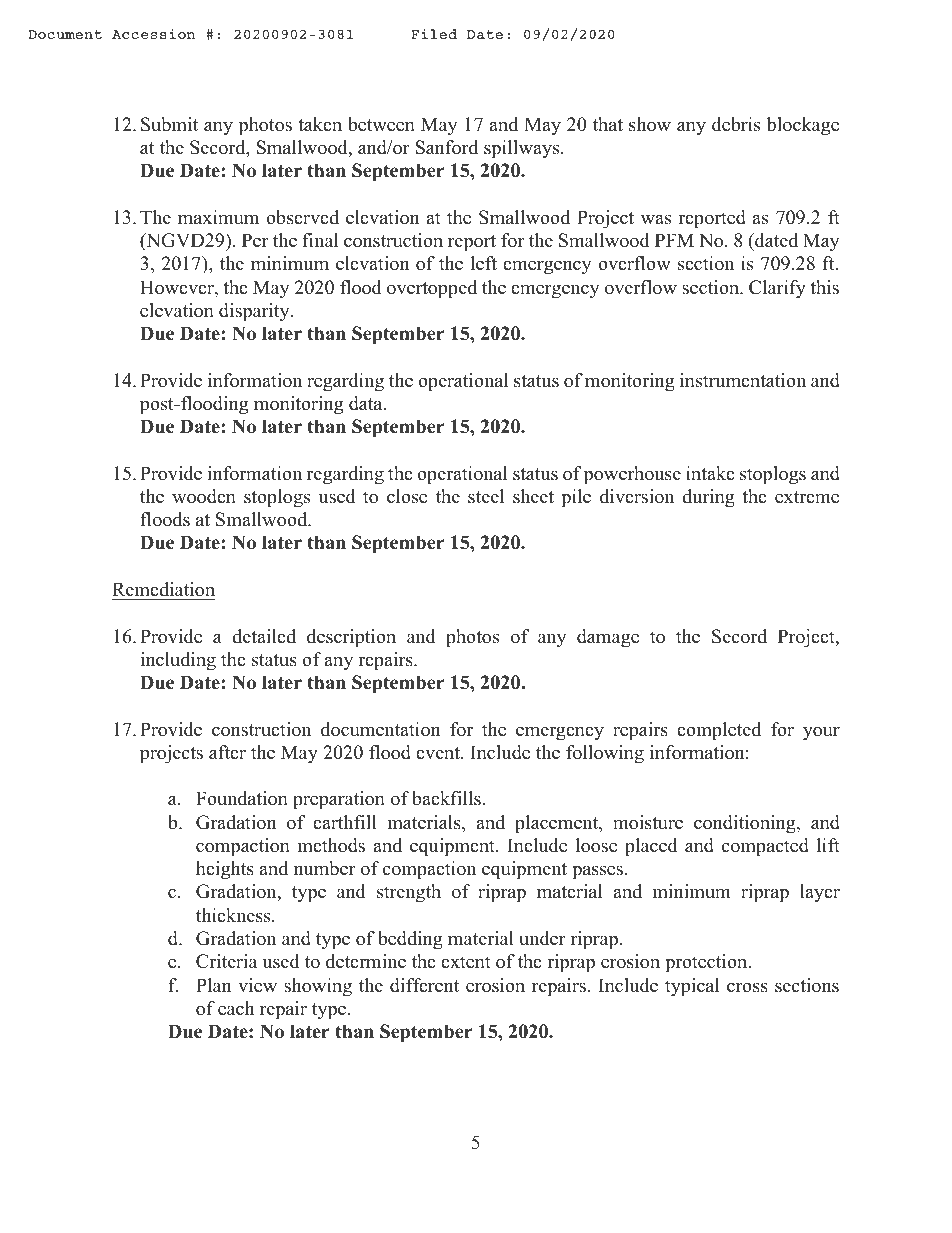 The image size is (952, 1233). I want to click on Accession, so click(154, 34).
